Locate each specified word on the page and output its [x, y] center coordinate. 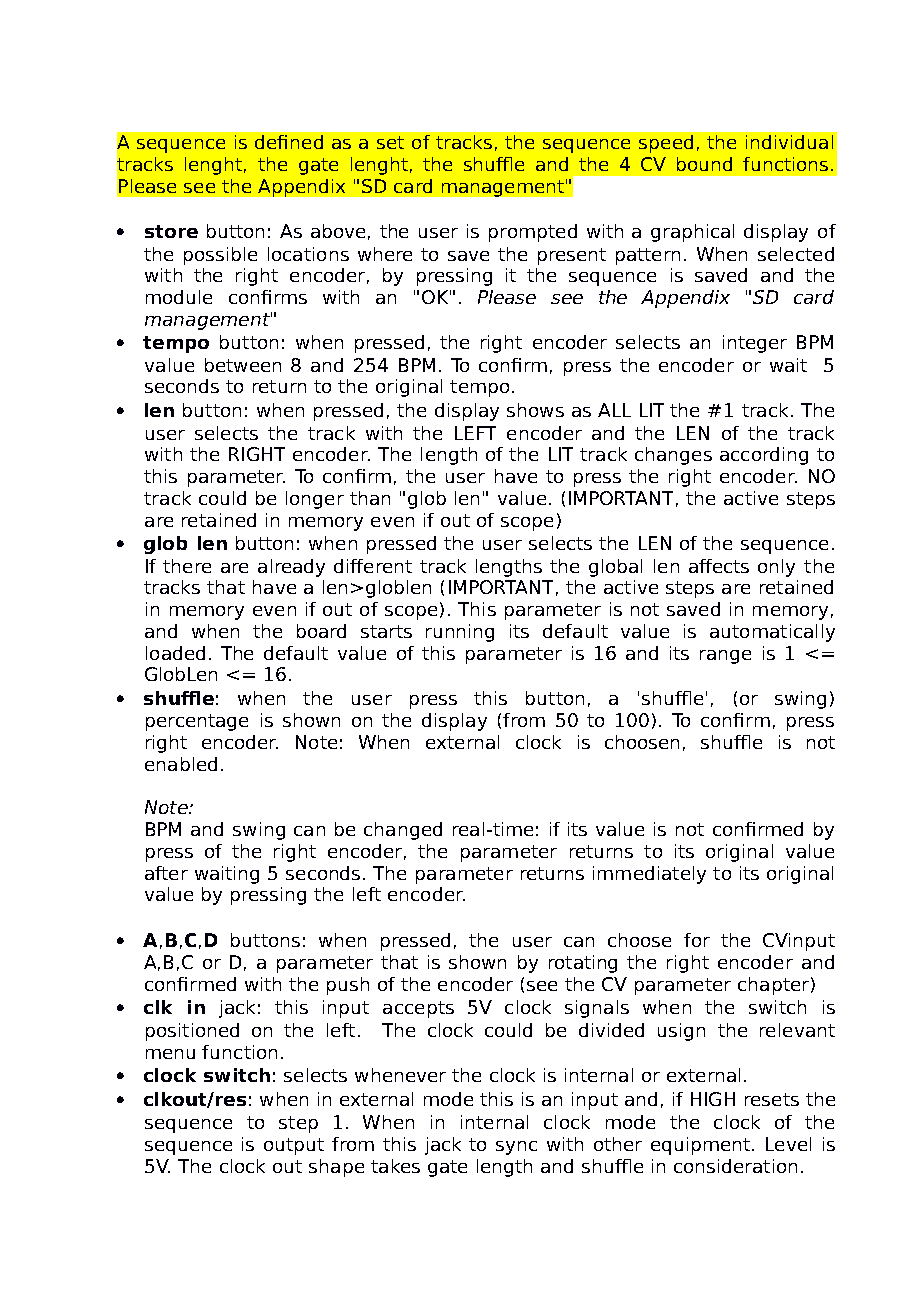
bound [704, 164]
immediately [649, 875]
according [764, 456]
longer [315, 500]
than [370, 498]
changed [403, 831]
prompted [533, 233]
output [294, 1146]
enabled [181, 764]
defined [289, 142]
